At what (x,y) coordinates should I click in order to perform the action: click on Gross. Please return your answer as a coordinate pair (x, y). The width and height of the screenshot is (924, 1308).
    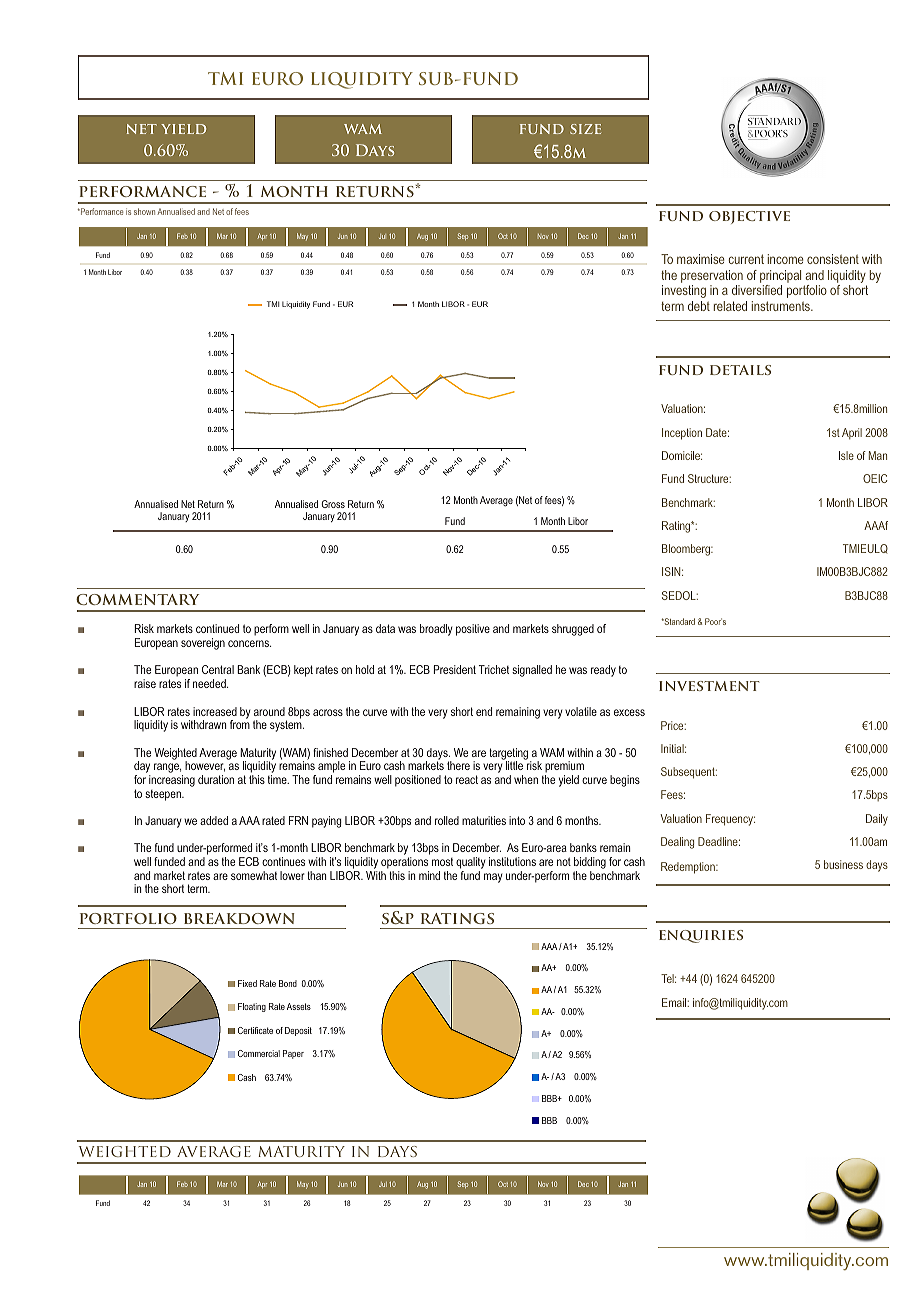
    Looking at the image, I should click on (333, 504).
